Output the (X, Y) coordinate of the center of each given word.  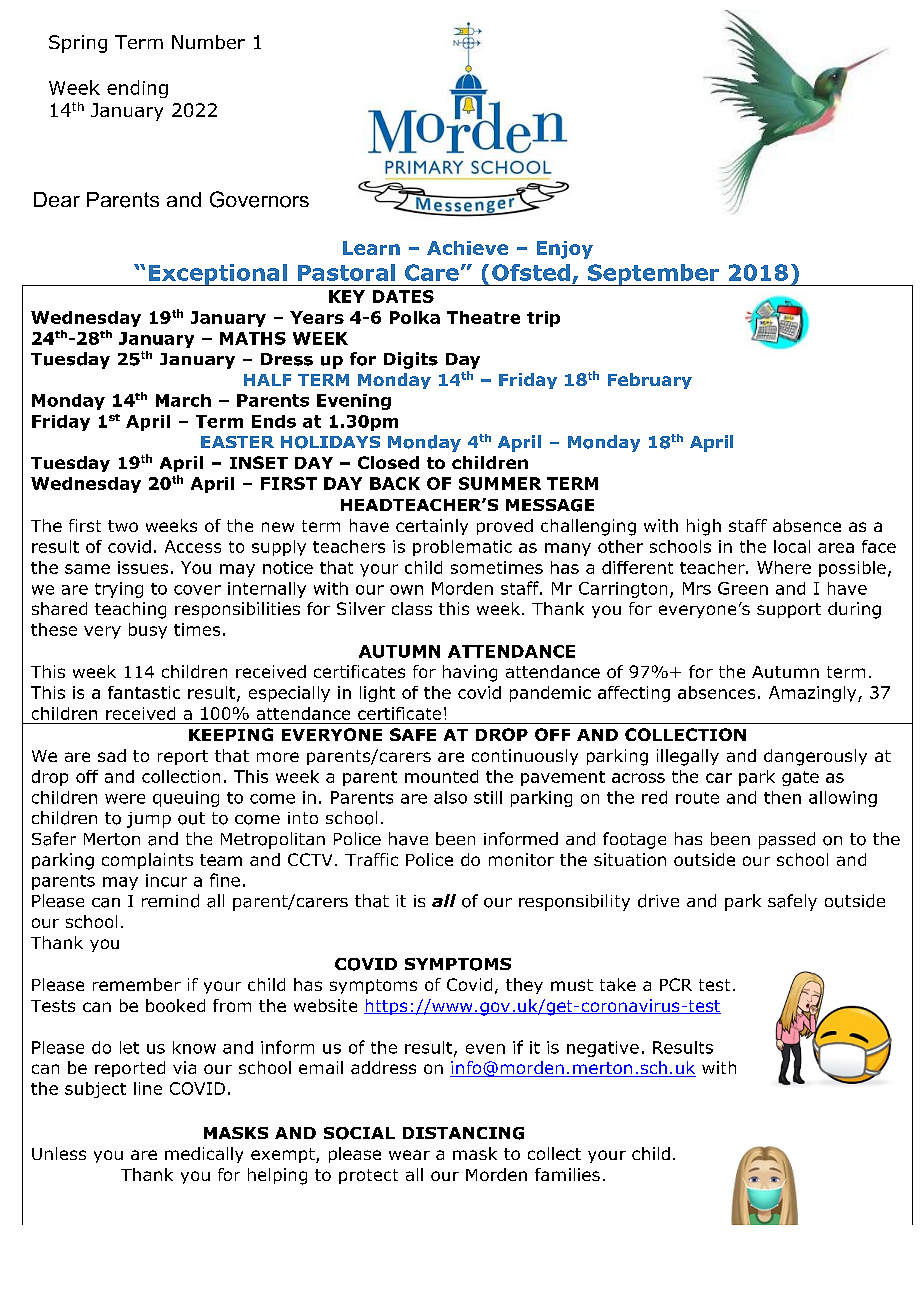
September (653, 275)
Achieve (467, 248)
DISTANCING (463, 1133)
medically (204, 1155)
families (567, 1174)
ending (137, 89)
